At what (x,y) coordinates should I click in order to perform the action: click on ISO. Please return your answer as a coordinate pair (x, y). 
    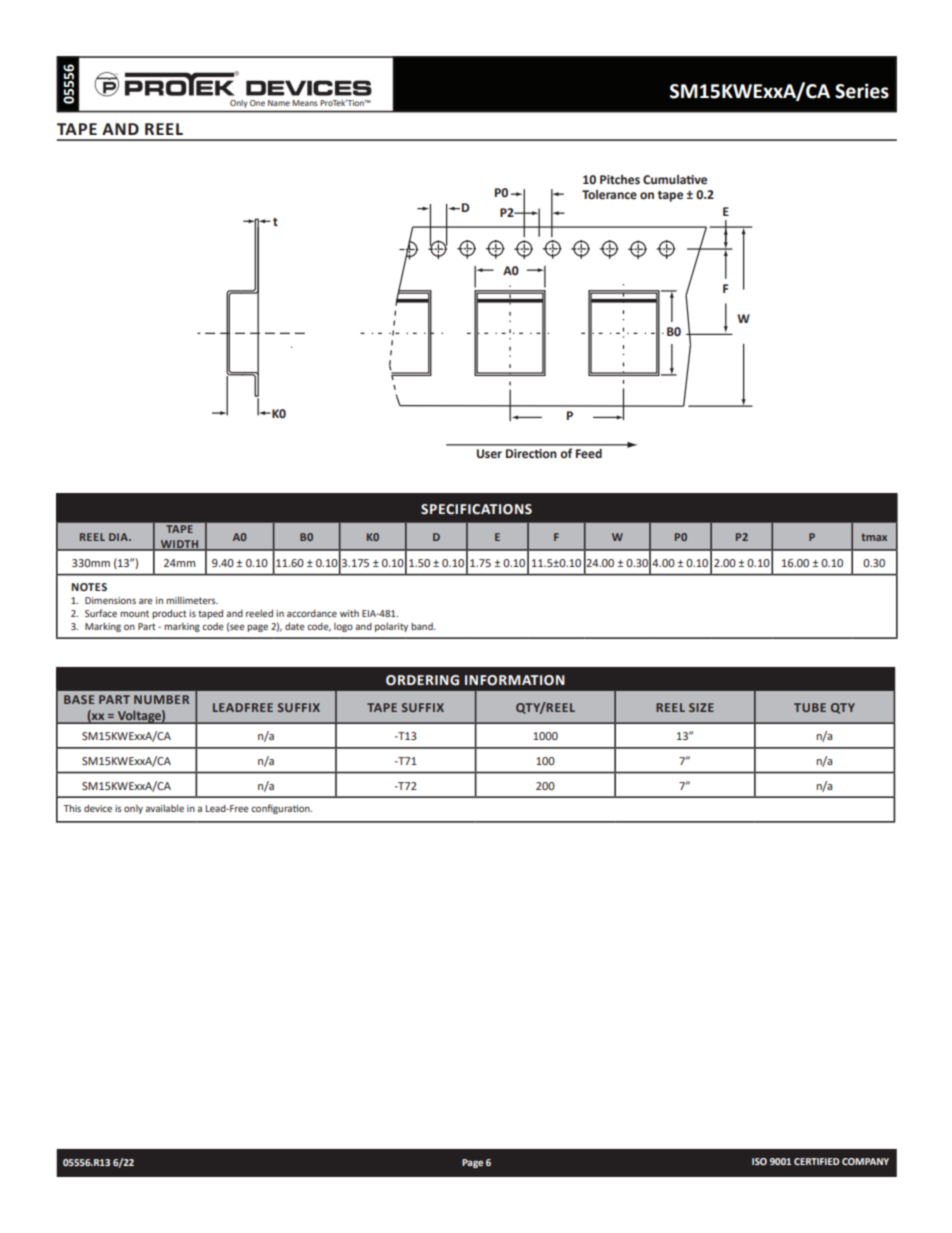
    Looking at the image, I should click on (759, 1161).
